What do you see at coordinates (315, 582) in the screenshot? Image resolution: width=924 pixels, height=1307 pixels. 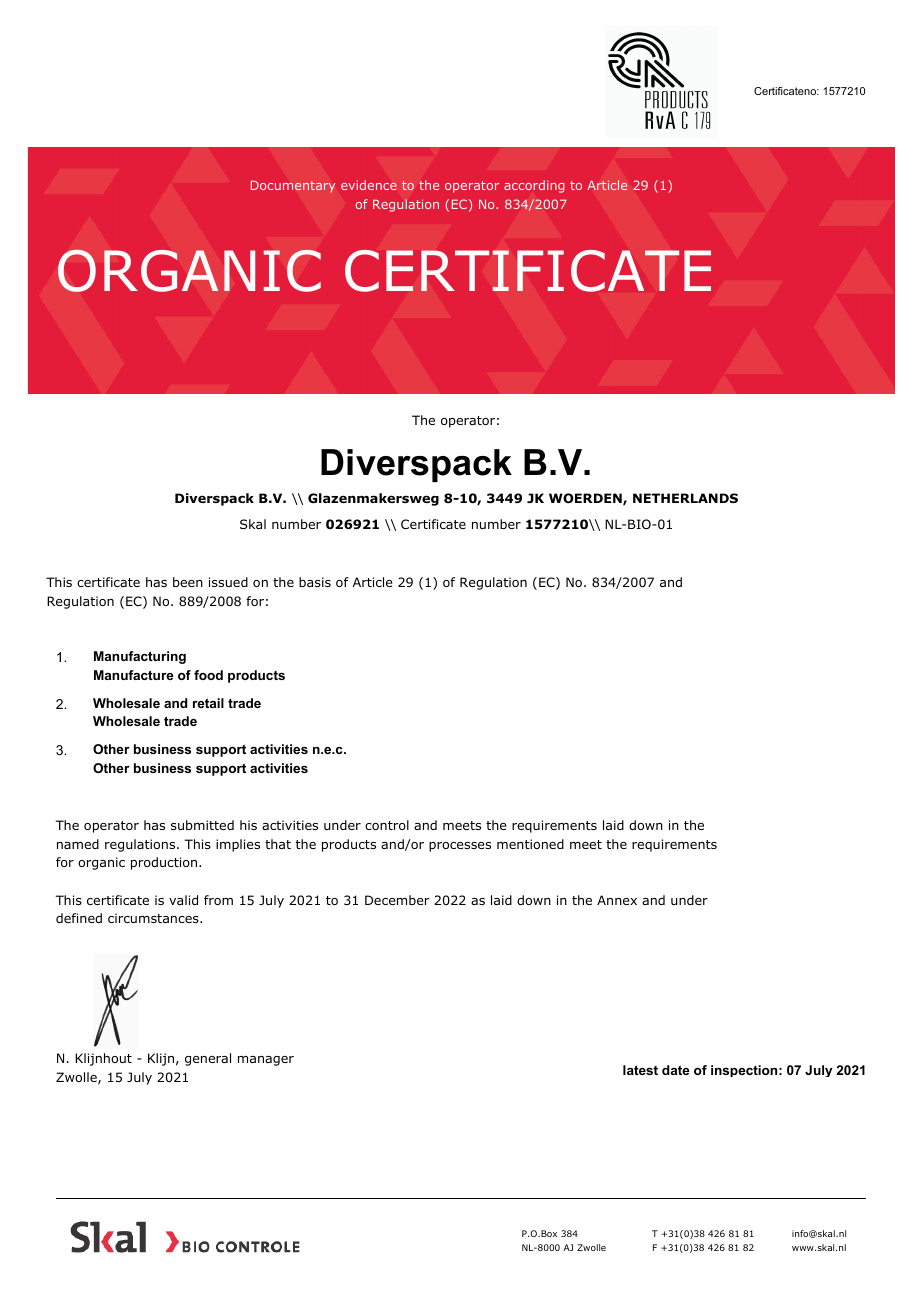 I see `basis` at bounding box center [315, 582].
